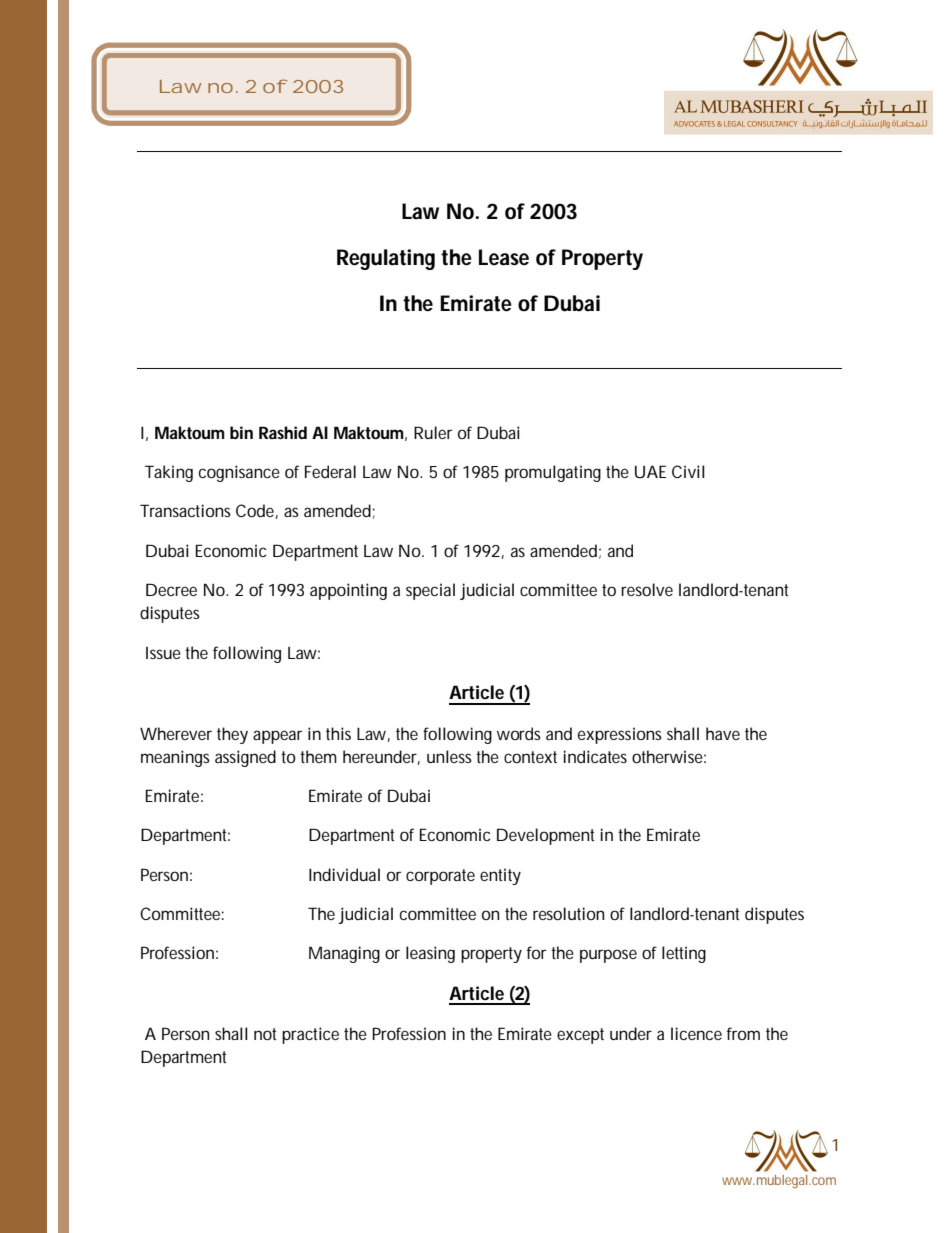 This screenshot has width=952, height=1233. I want to click on Lease, so click(504, 257).
